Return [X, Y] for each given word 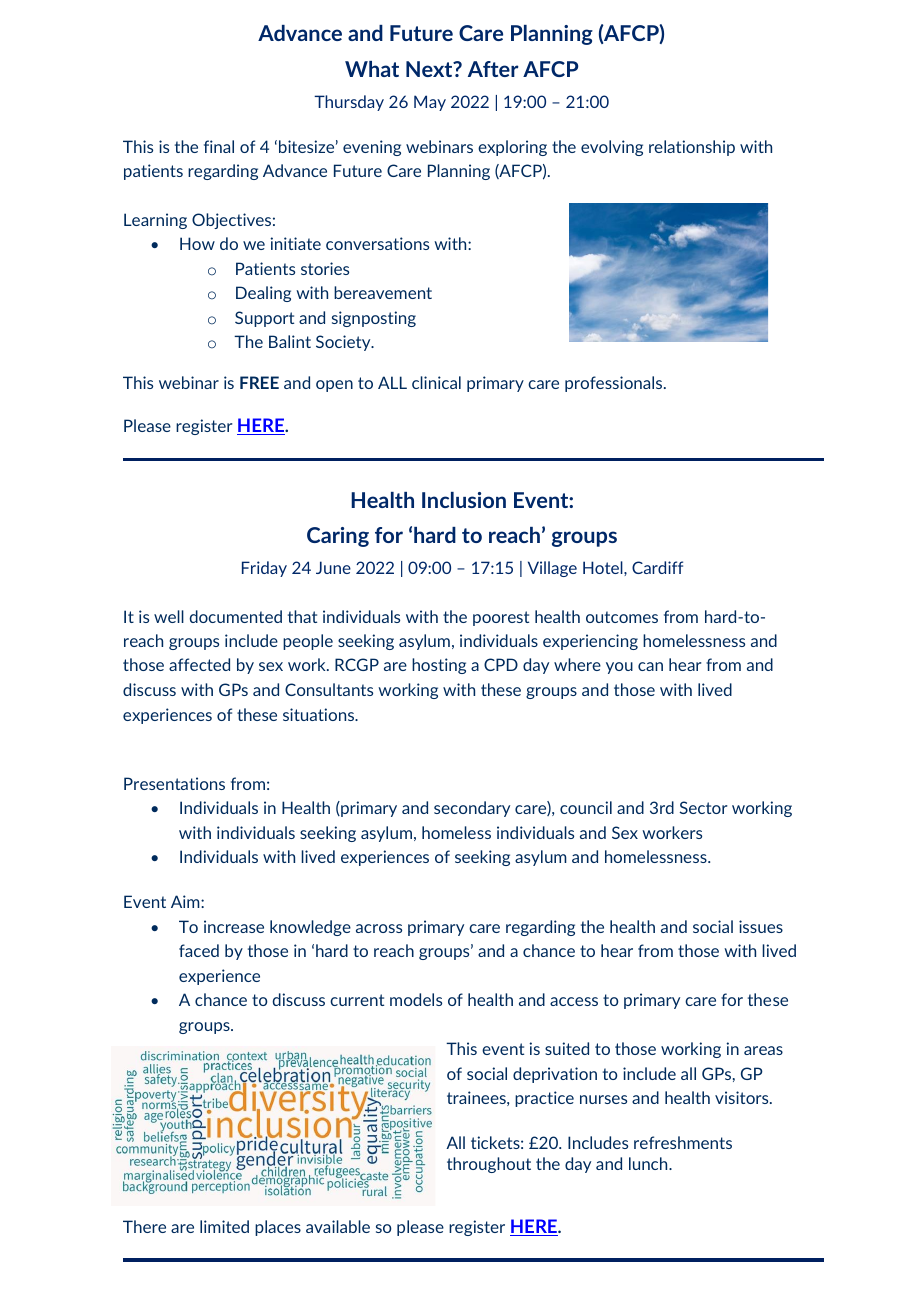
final [219, 146]
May [430, 103]
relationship [692, 148]
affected [199, 664]
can [650, 666]
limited [224, 1226]
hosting [439, 666]
